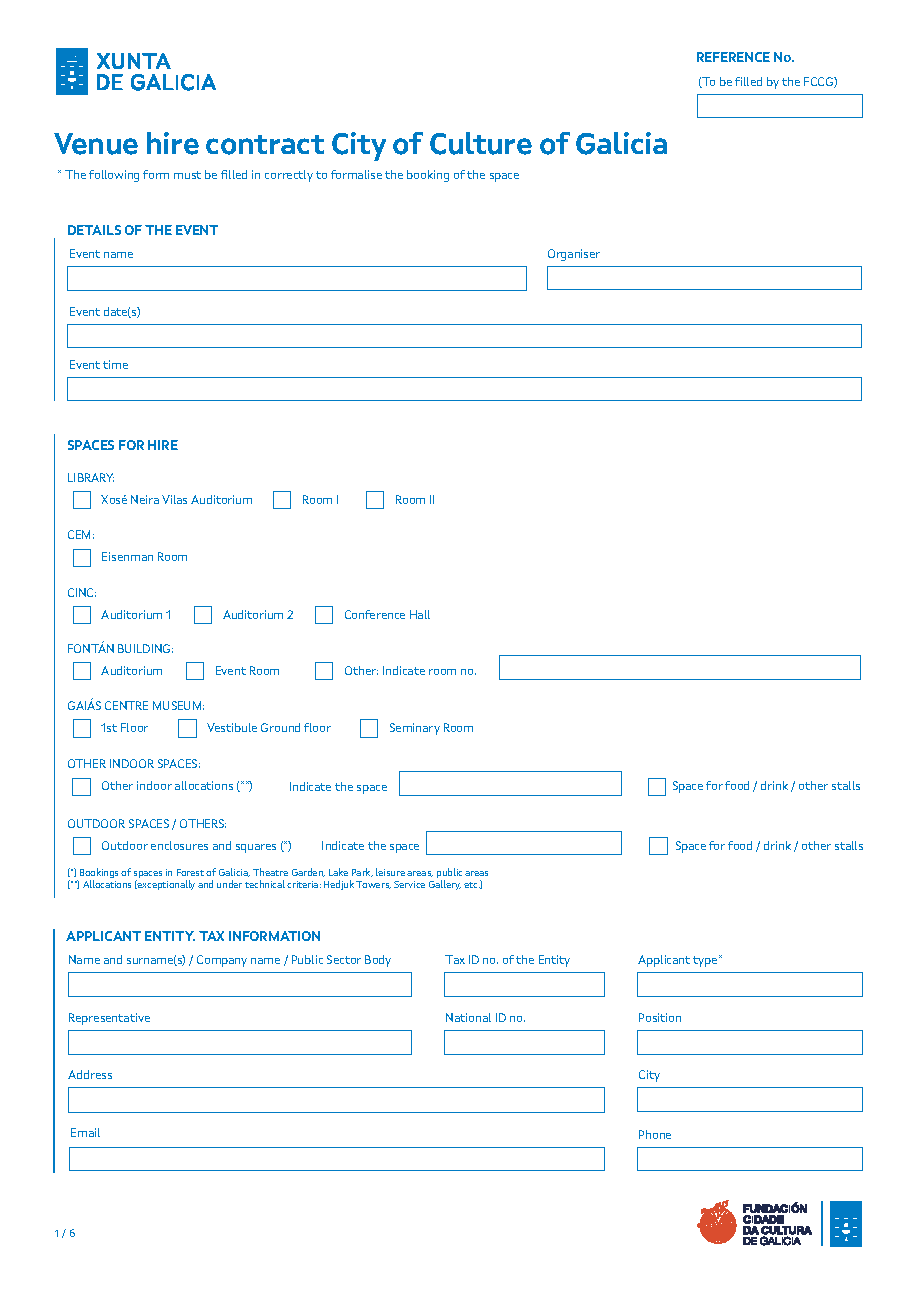 The width and height of the page is (924, 1308). What do you see at coordinates (127, 556) in the page?
I see `Eisenman` at bounding box center [127, 556].
